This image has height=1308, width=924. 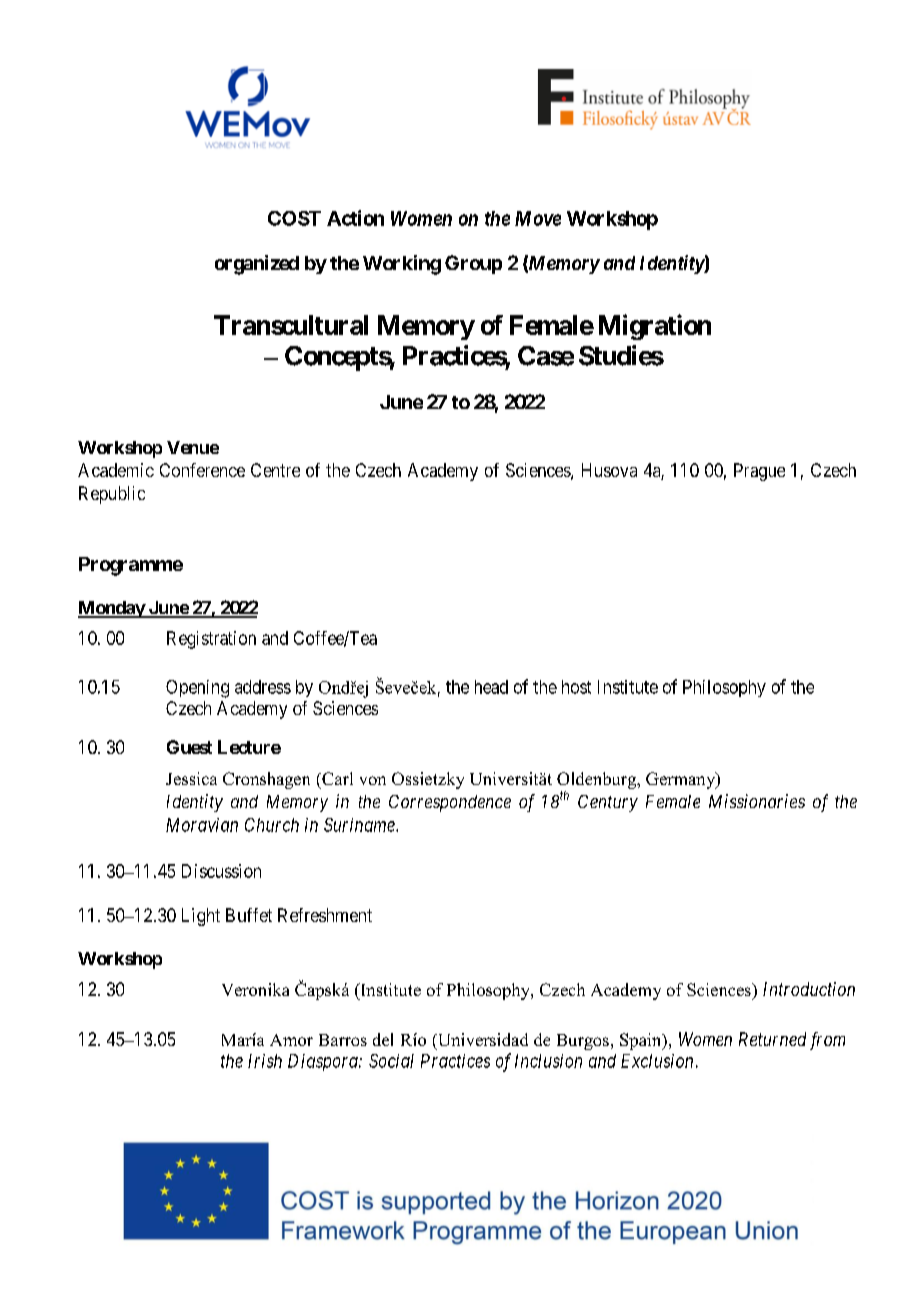 What do you see at coordinates (257, 265) in the image?
I see `organized` at bounding box center [257, 265].
